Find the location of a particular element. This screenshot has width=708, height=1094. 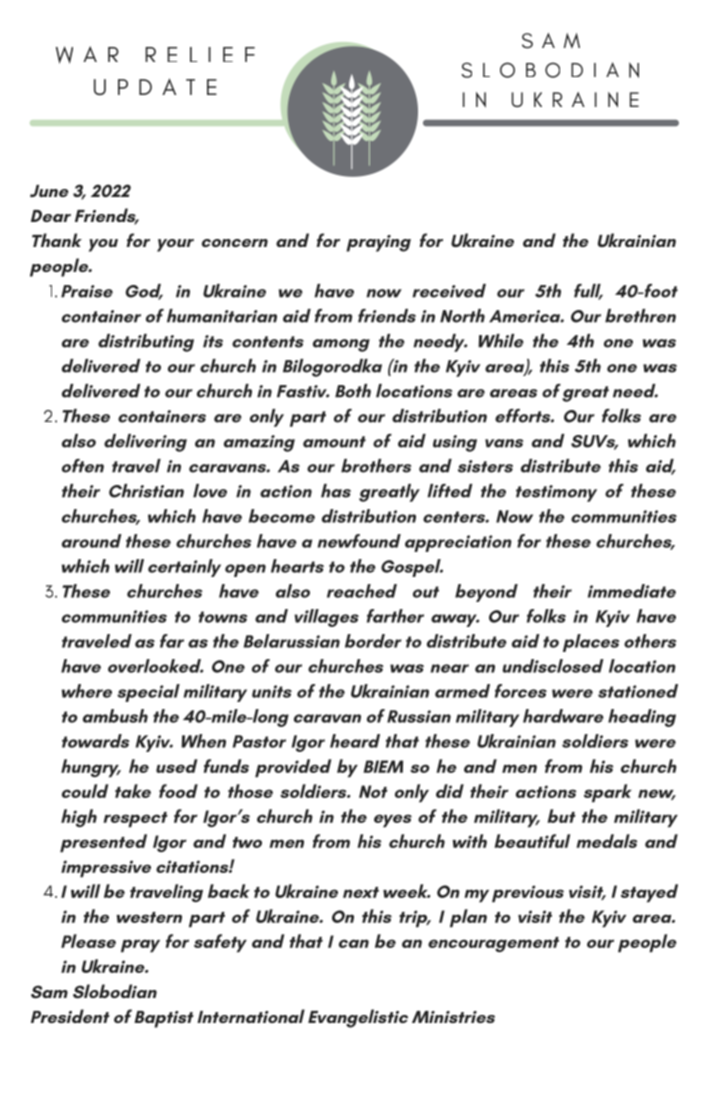

towards is located at coordinates (96, 741).
